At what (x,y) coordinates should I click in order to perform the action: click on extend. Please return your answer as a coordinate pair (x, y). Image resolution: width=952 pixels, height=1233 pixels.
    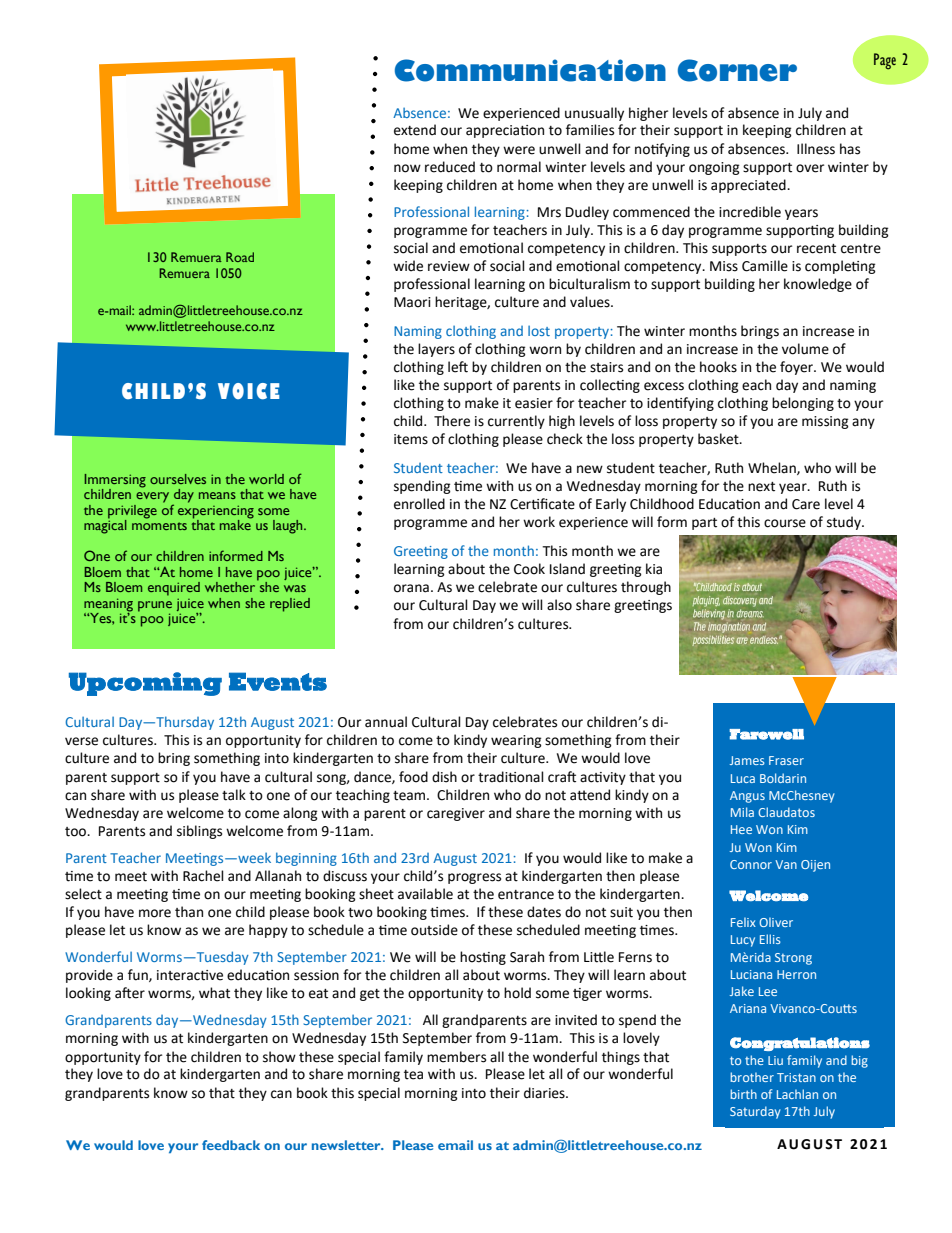
    Looking at the image, I should click on (415, 130).
